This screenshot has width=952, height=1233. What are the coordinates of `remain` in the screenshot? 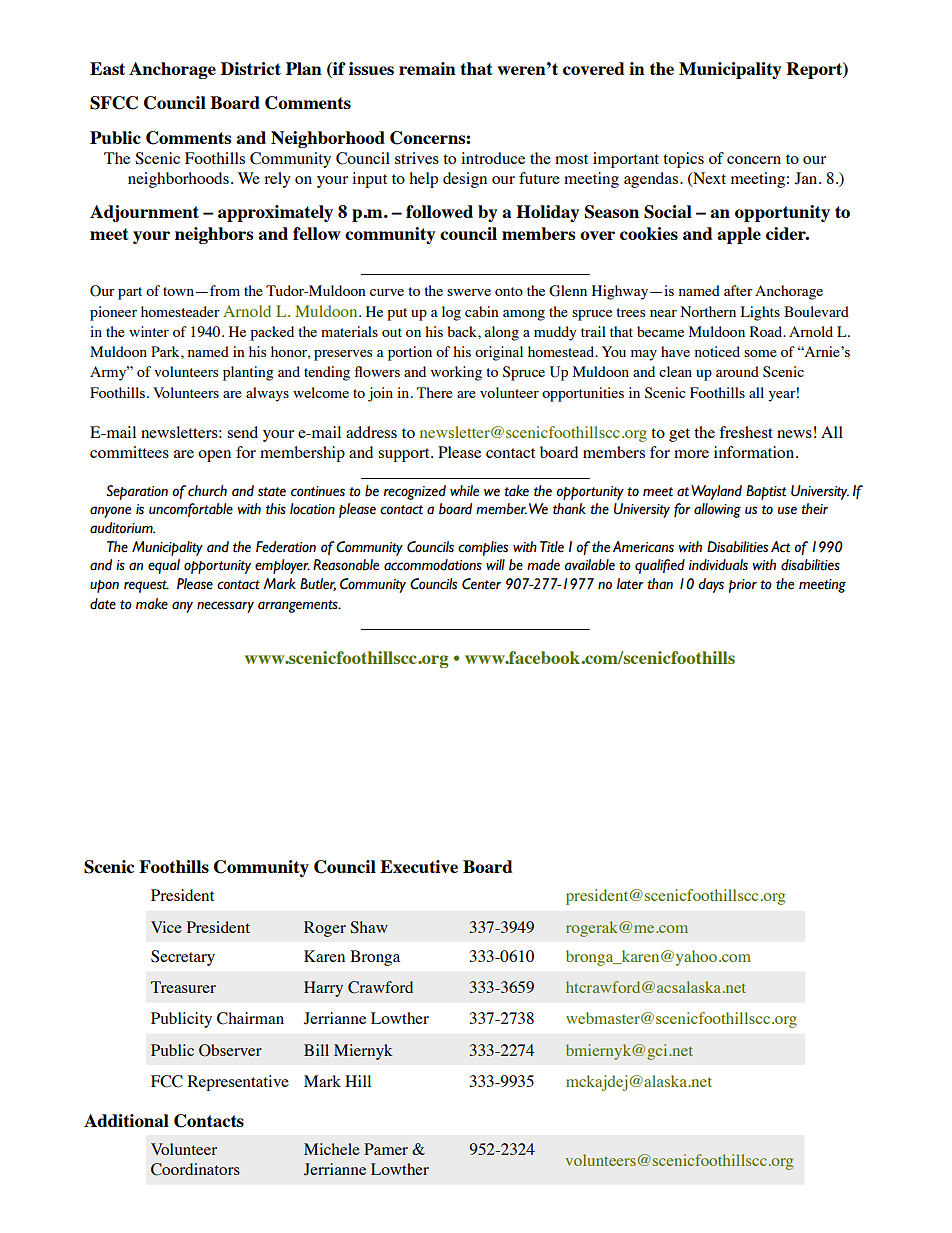 It's located at (427, 68).
